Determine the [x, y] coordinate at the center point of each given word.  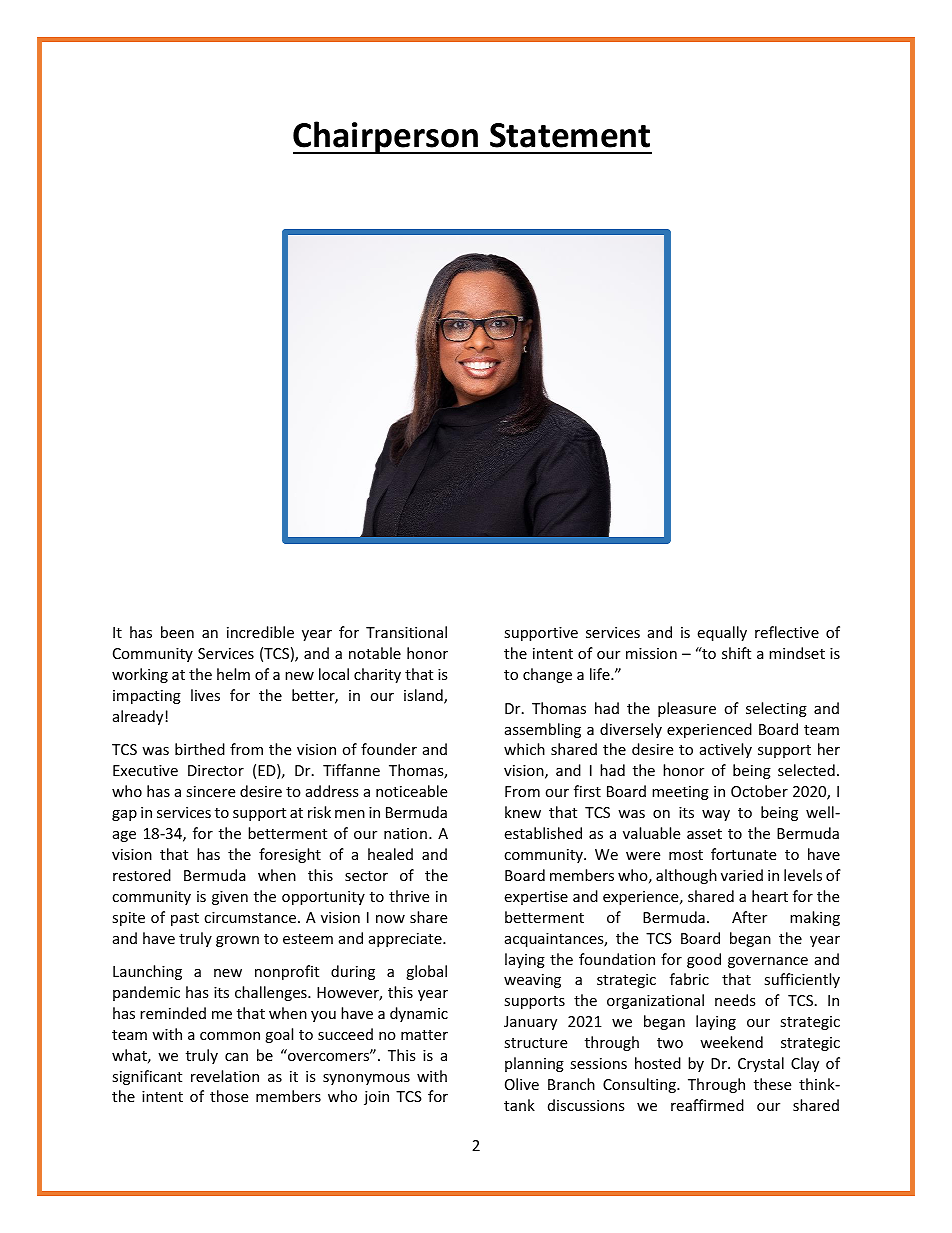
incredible [260, 632]
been [177, 632]
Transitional [406, 632]
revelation [225, 1076]
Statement [570, 135]
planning [534, 1064]
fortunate [743, 854]
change [547, 675]
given [230, 898]
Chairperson [387, 137]
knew [523, 812]
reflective [787, 632]
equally [722, 633]
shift [736, 653]
